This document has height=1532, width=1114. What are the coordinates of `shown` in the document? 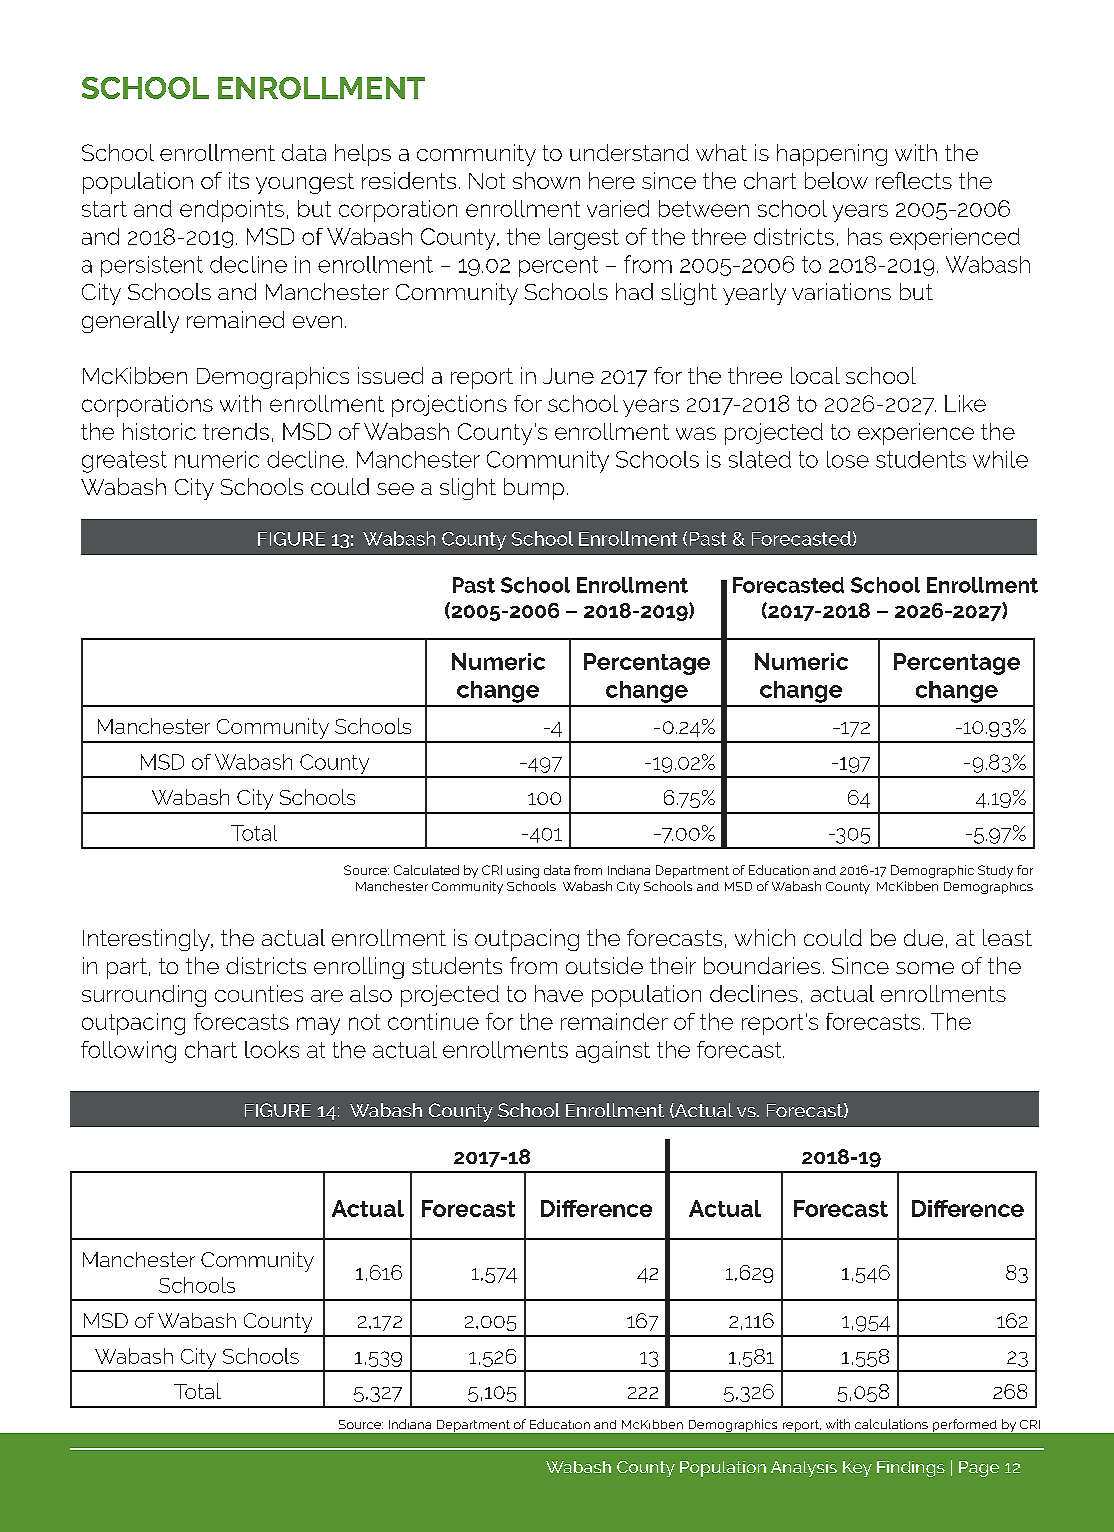 It's located at (546, 180).
